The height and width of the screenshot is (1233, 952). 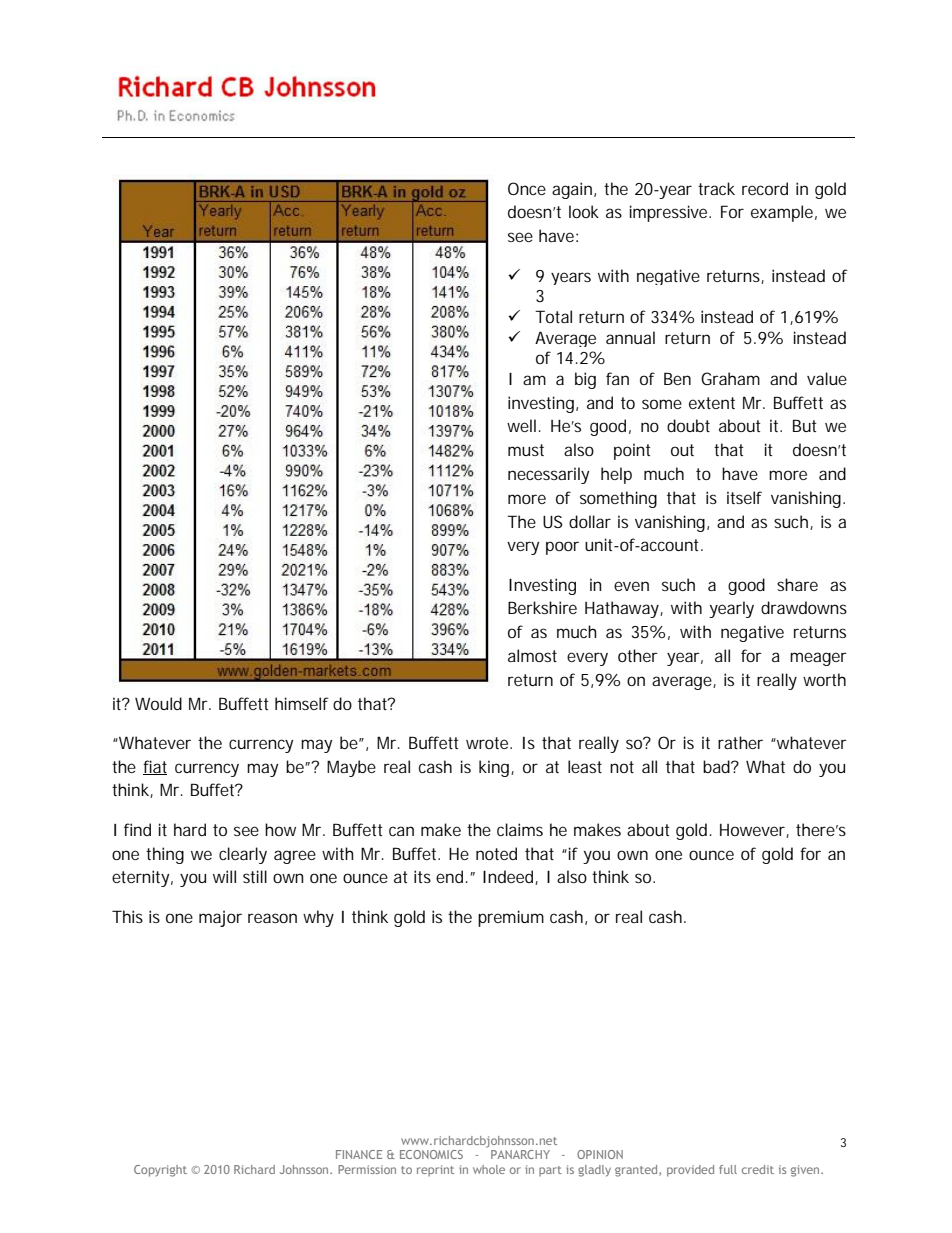 I want to click on meager, so click(x=818, y=659).
